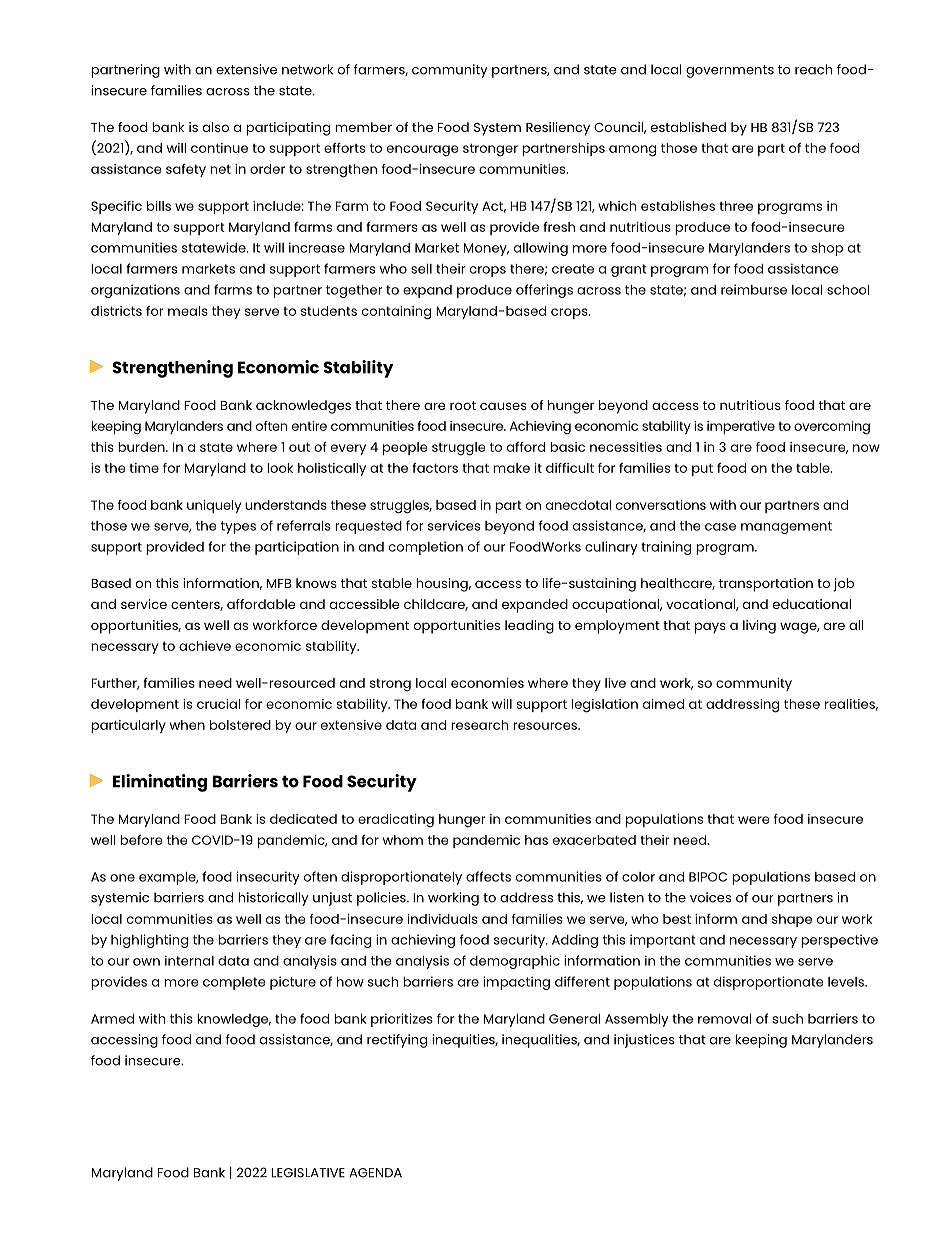  I want to click on imperative, so click(741, 427).
